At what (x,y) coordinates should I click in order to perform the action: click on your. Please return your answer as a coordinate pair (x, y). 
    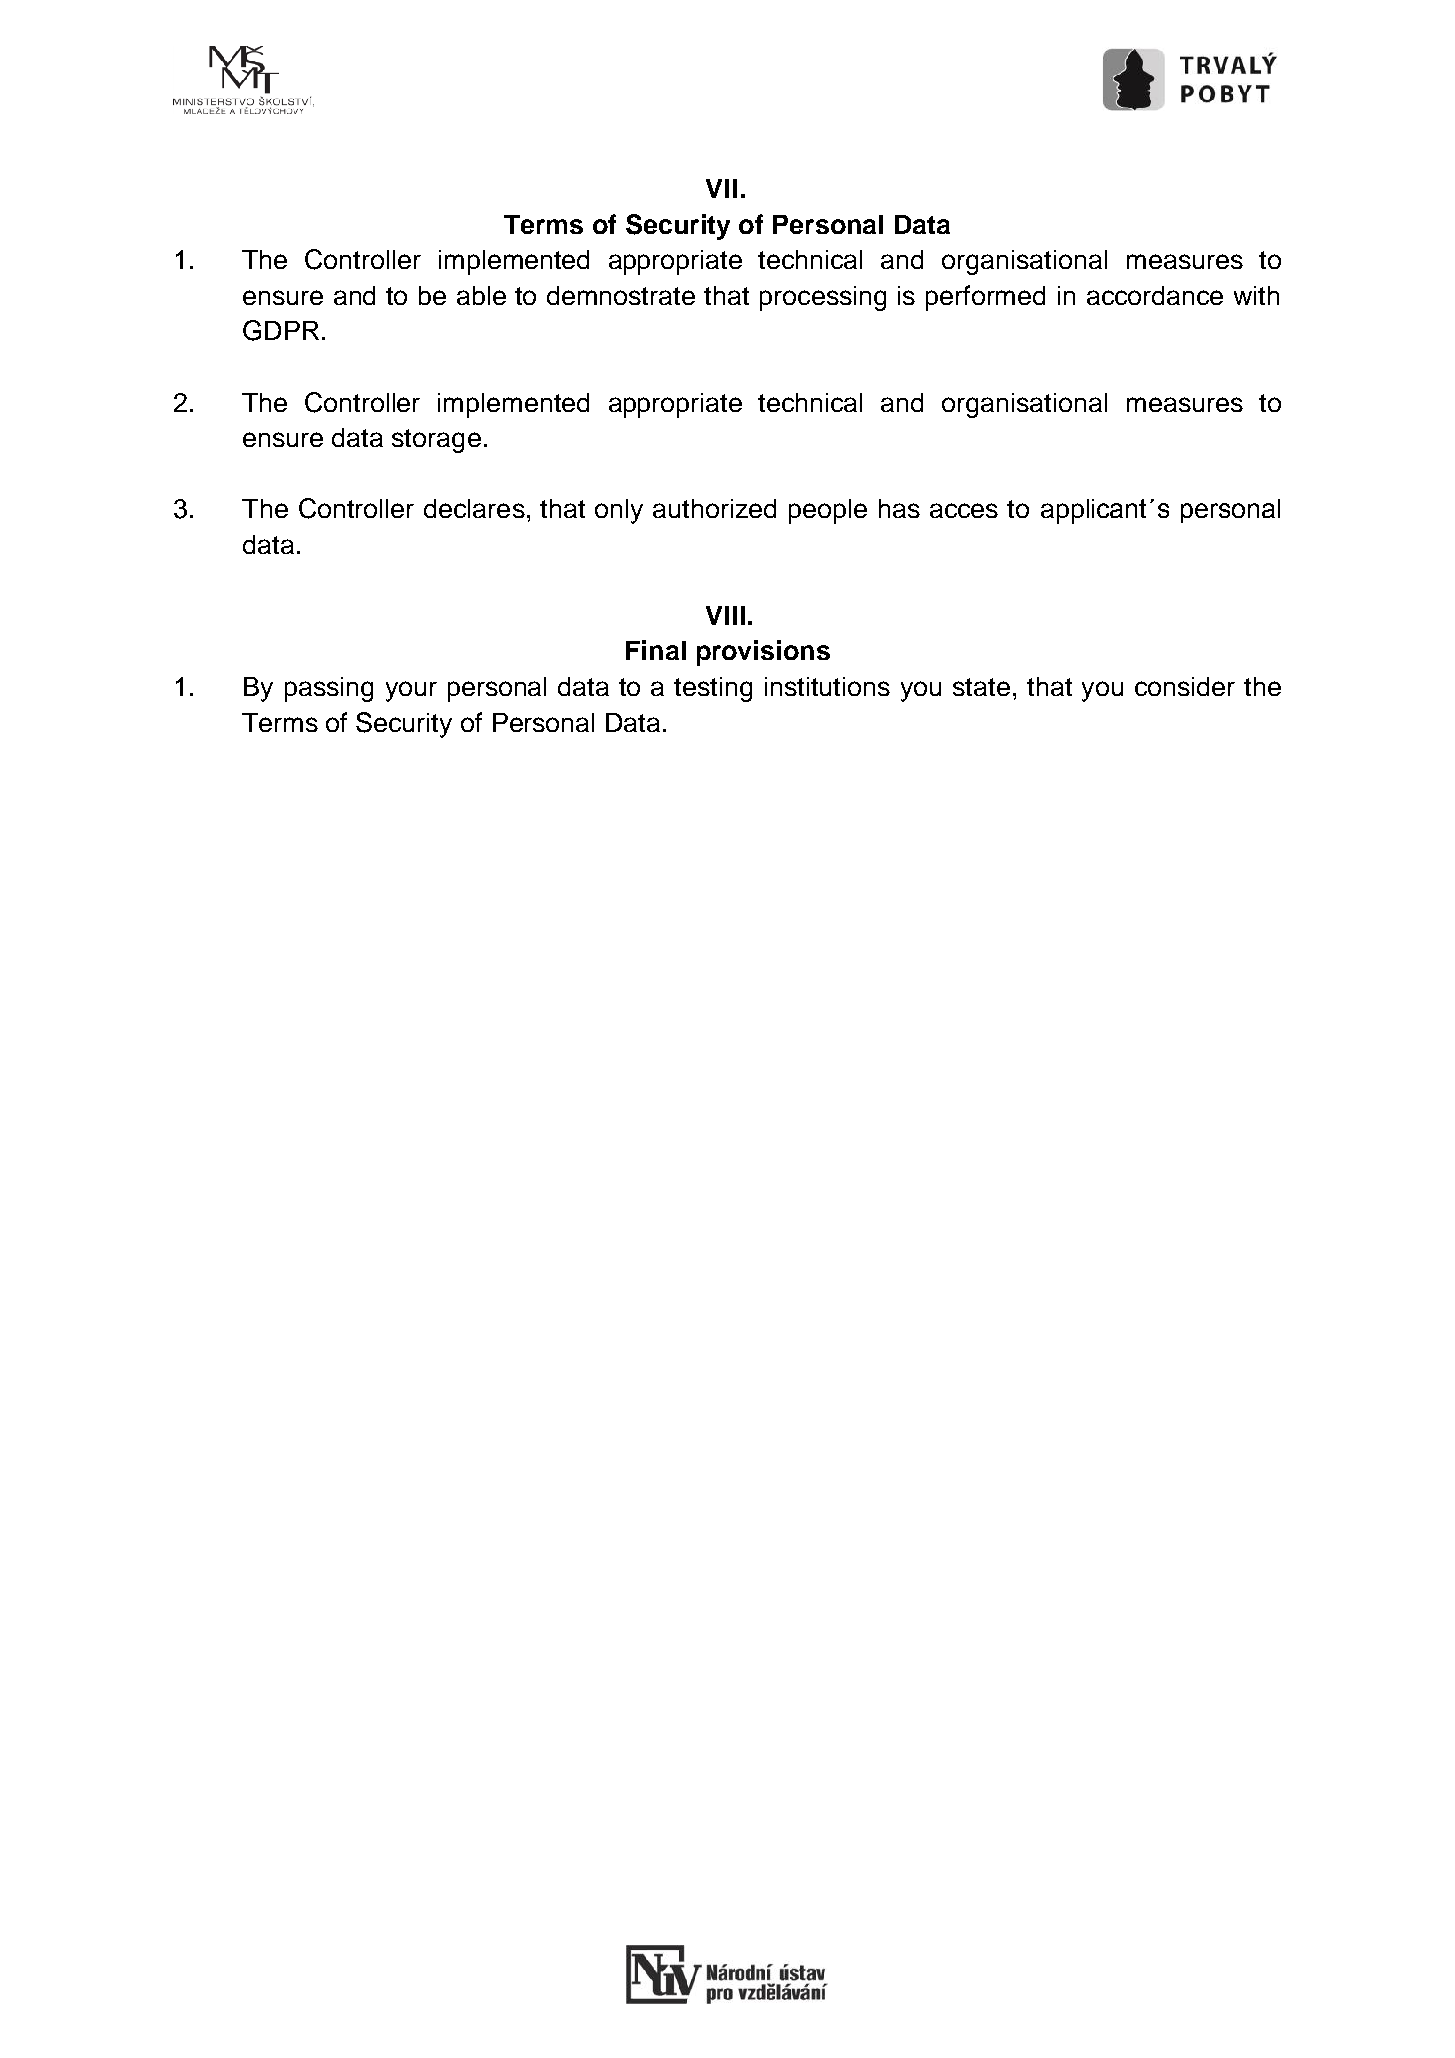
    Looking at the image, I should click on (411, 691).
